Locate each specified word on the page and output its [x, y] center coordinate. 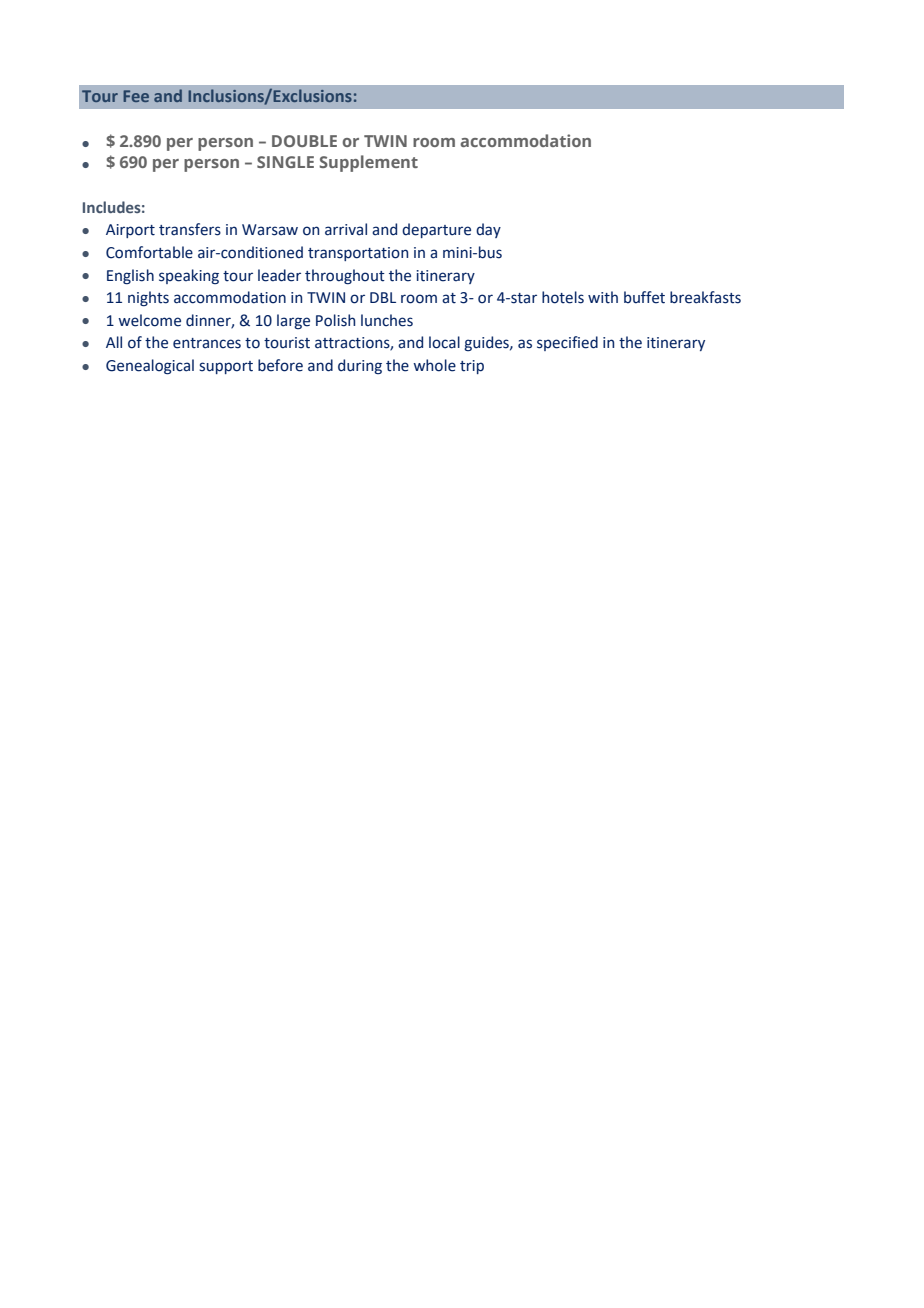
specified [567, 343]
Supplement [368, 163]
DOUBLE [304, 141]
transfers [190, 229]
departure [436, 230]
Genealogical [150, 367]
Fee [136, 96]
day [488, 230]
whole [434, 365]
